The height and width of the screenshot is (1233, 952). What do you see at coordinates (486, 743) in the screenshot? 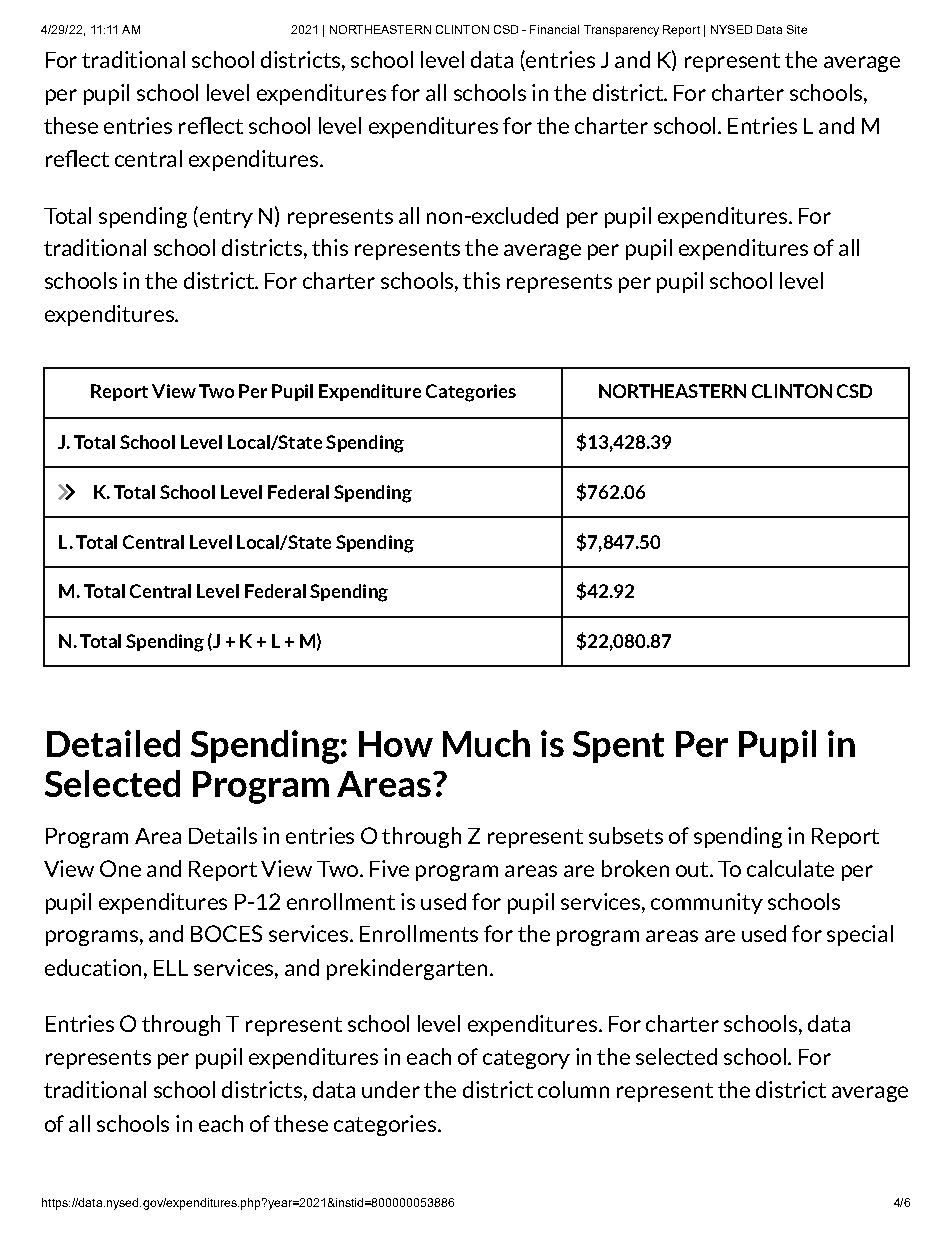
I see `Much` at bounding box center [486, 743].
